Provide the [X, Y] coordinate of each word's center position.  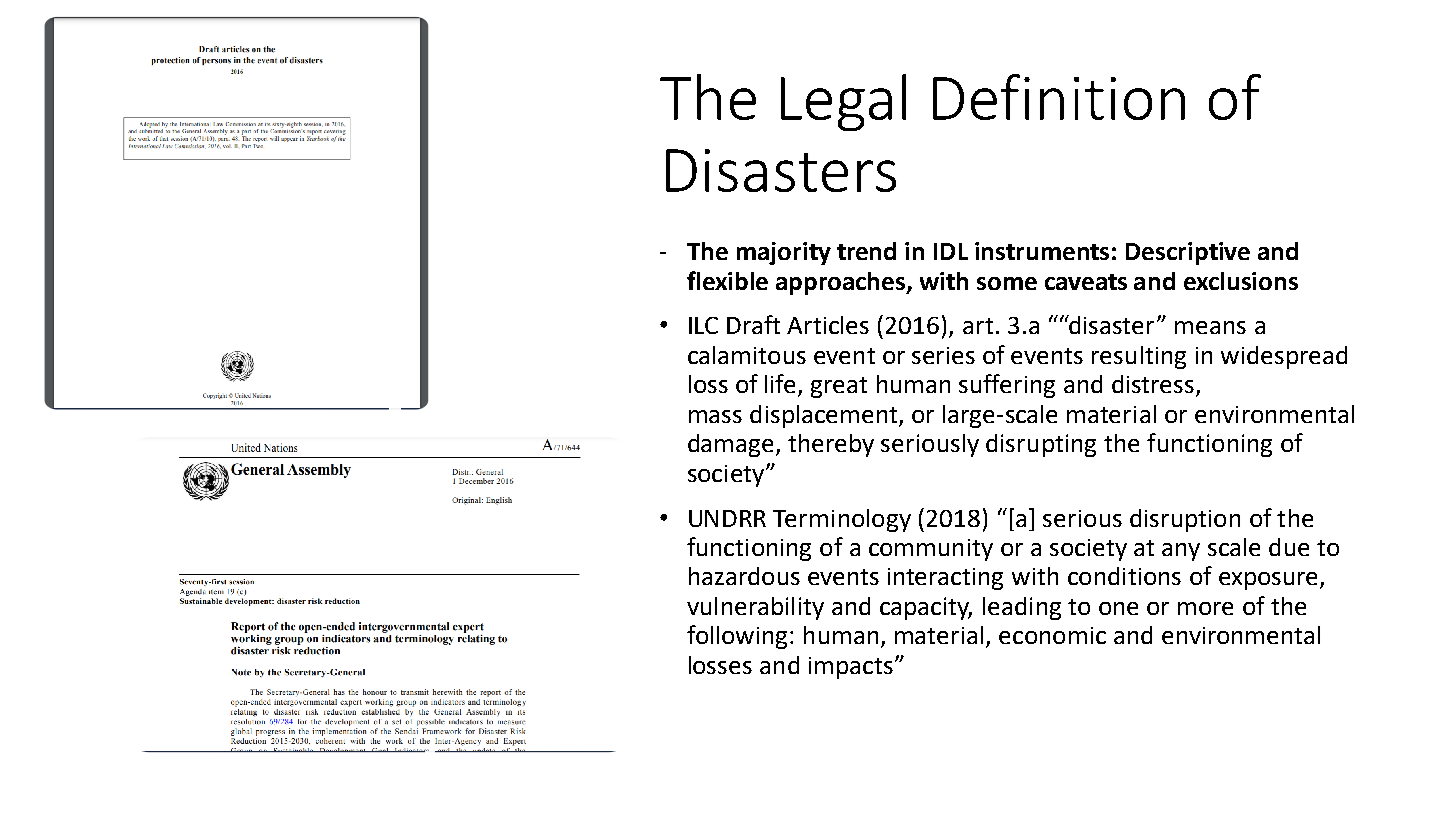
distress [1153, 384]
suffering [1007, 386]
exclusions [1241, 281]
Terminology [842, 520]
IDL [951, 251]
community [931, 550]
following [737, 637]
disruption [1185, 520]
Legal [843, 102]
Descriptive [1188, 253]
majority [784, 253]
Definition [1059, 97]
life [782, 385]
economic [1052, 635]
